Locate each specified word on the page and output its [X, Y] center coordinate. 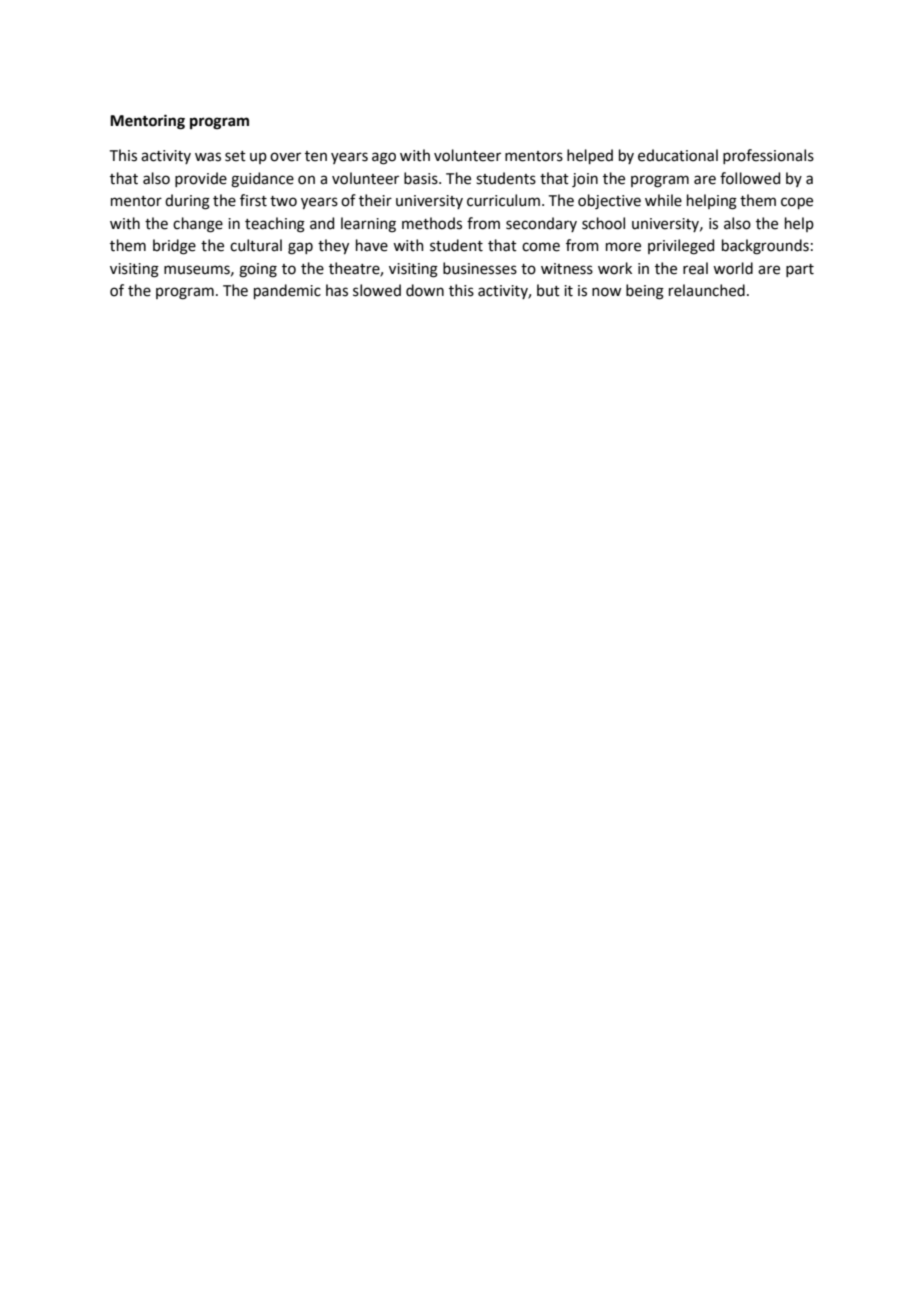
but [548, 290]
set [235, 156]
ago [384, 158]
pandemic [287, 291]
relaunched [707, 290]
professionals [768, 156]
